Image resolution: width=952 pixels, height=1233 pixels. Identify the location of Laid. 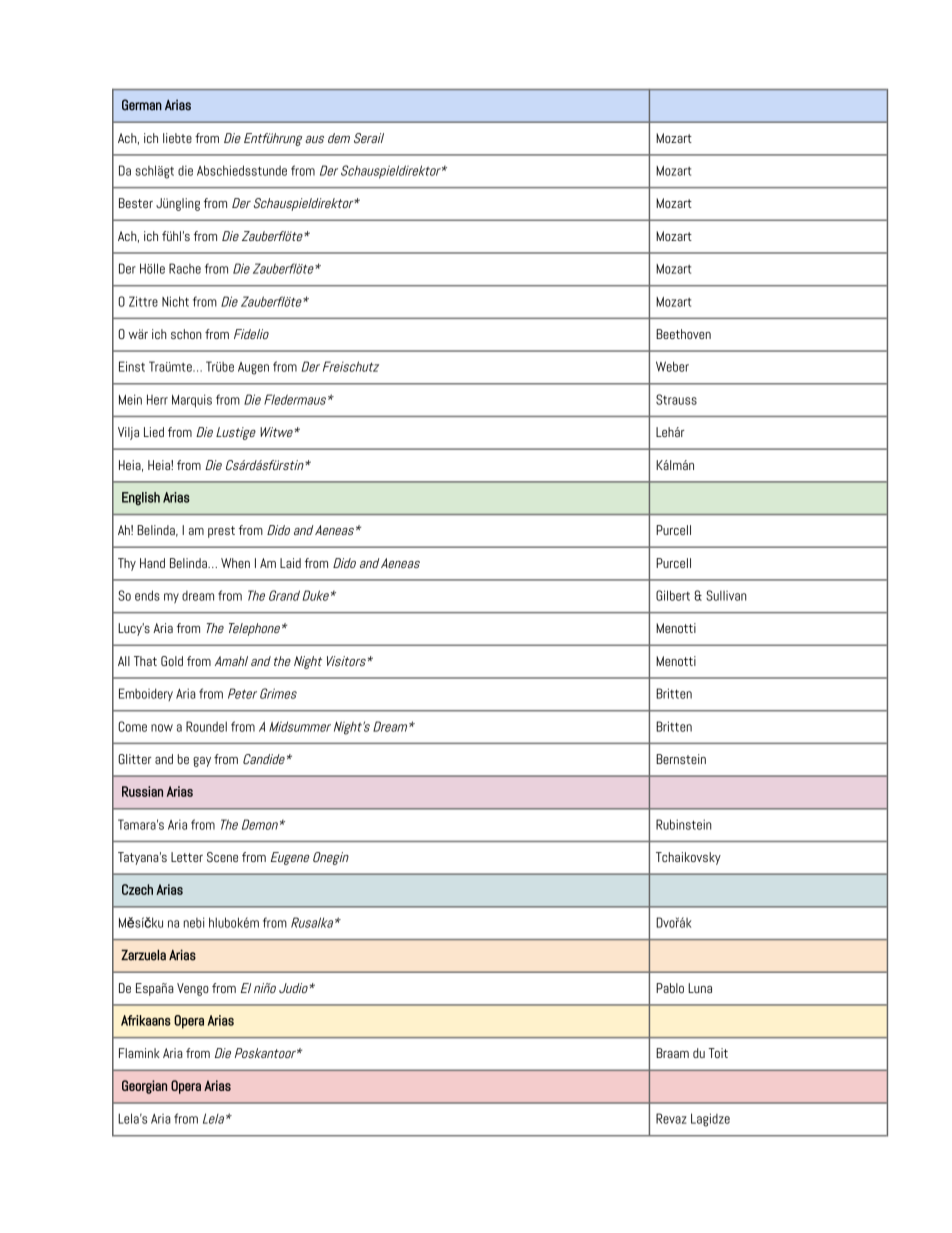
(290, 563).
